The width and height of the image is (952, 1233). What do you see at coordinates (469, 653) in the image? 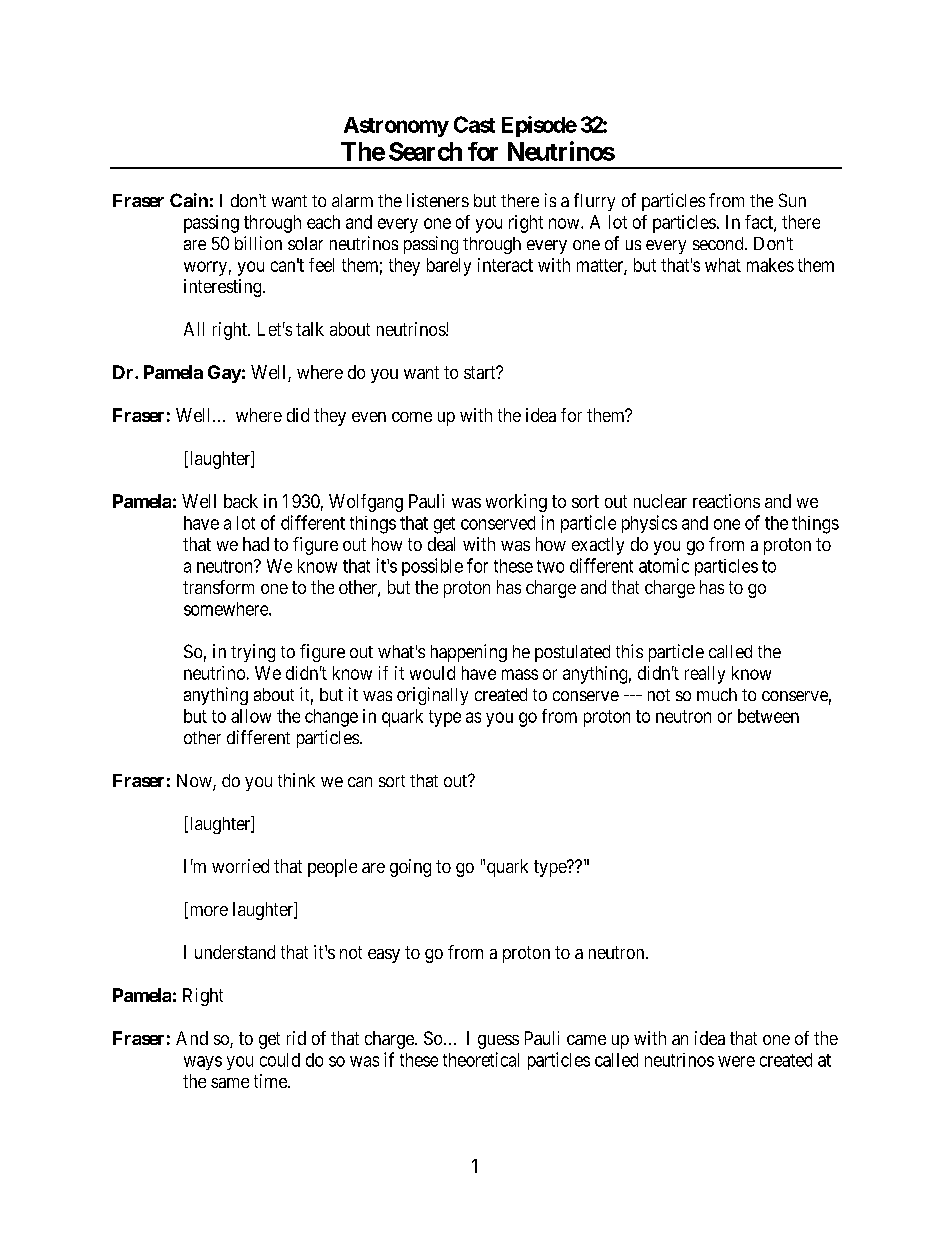
I see `happening` at bounding box center [469, 653].
